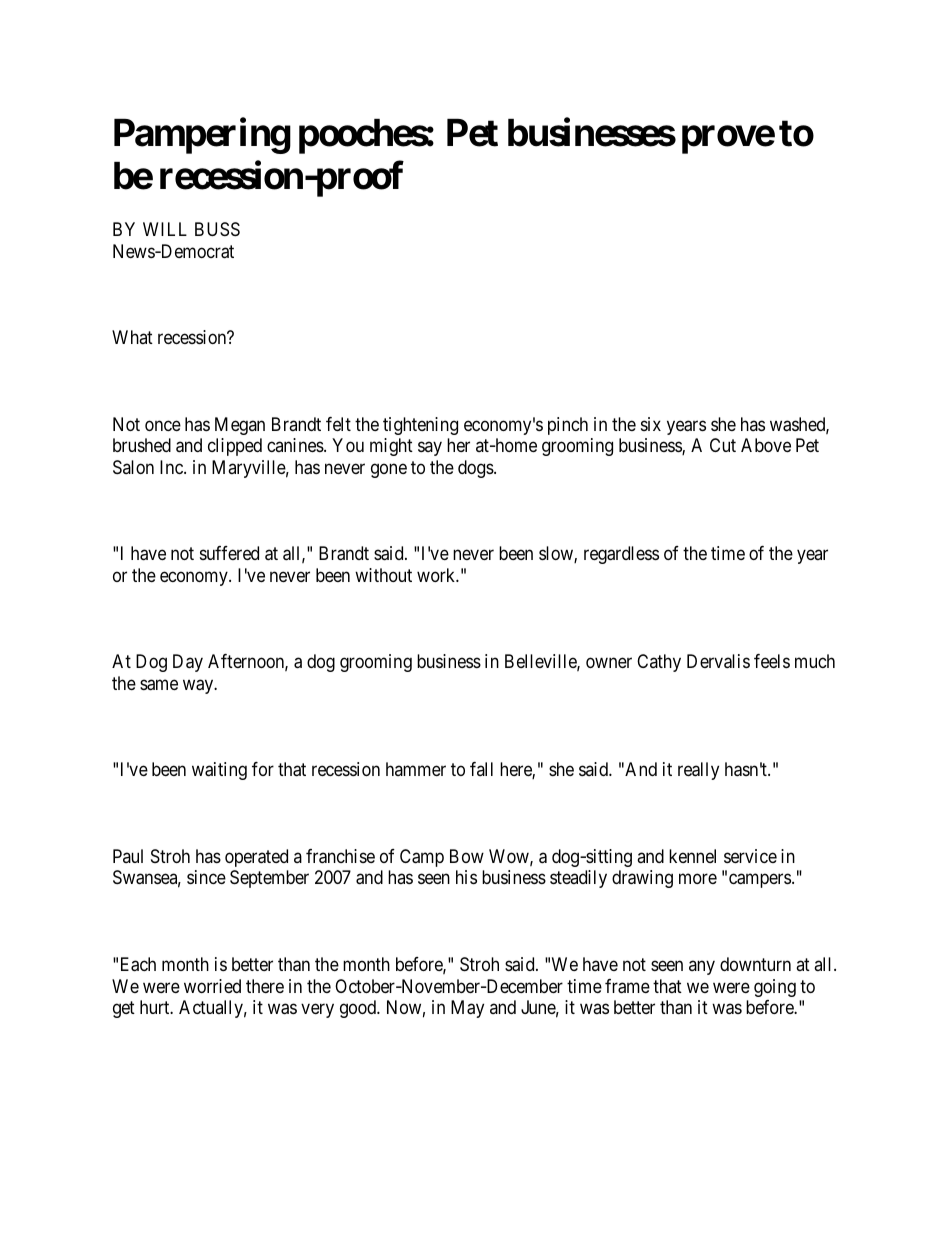 Image resolution: width=952 pixels, height=1233 pixels. What do you see at coordinates (698, 771) in the document?
I see `really` at bounding box center [698, 771].
